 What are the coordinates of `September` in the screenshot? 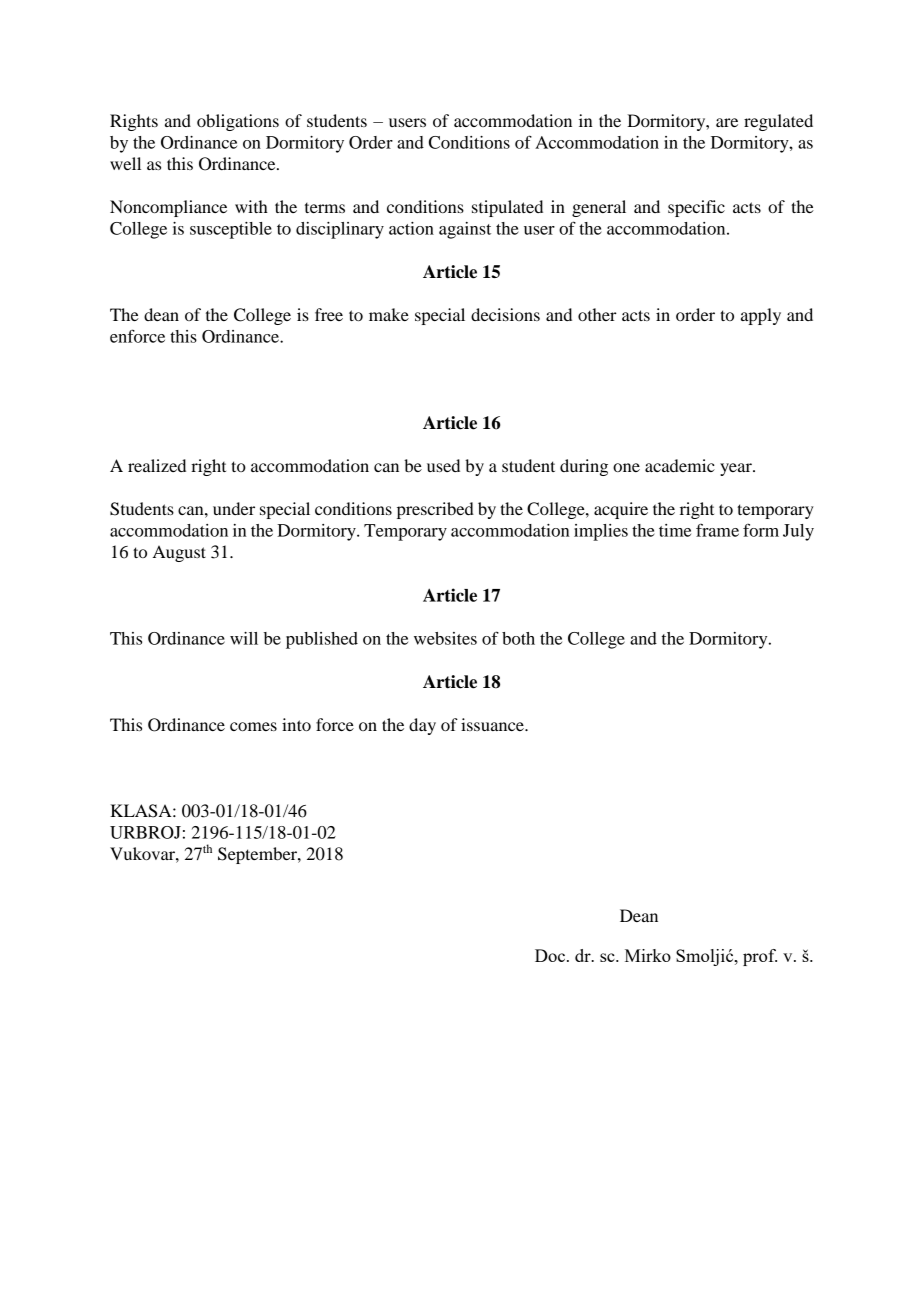 It's located at (258, 855).
